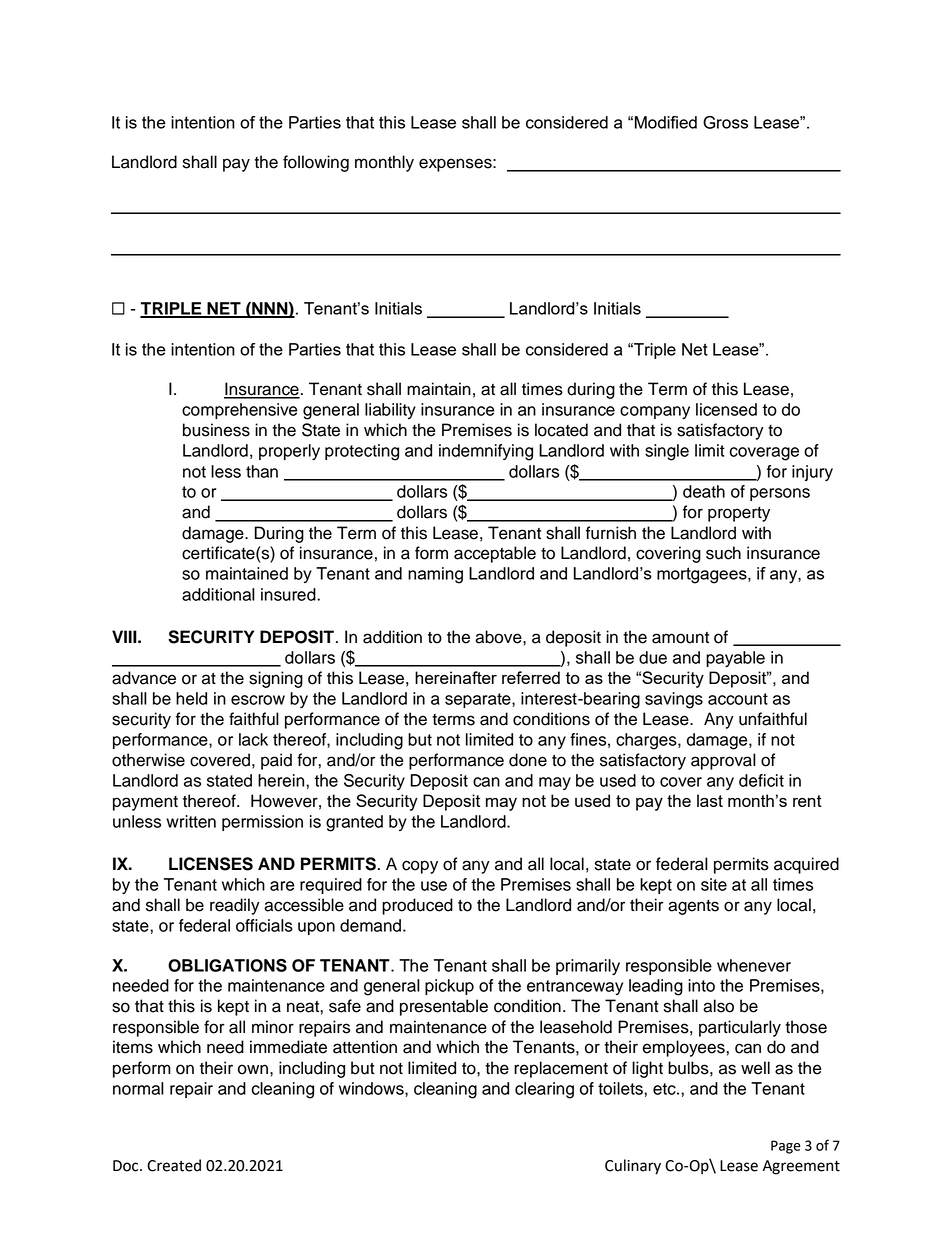 Image resolution: width=952 pixels, height=1233 pixels. Describe the element at coordinates (495, 554) in the screenshot. I see `acceptable` at that location.
